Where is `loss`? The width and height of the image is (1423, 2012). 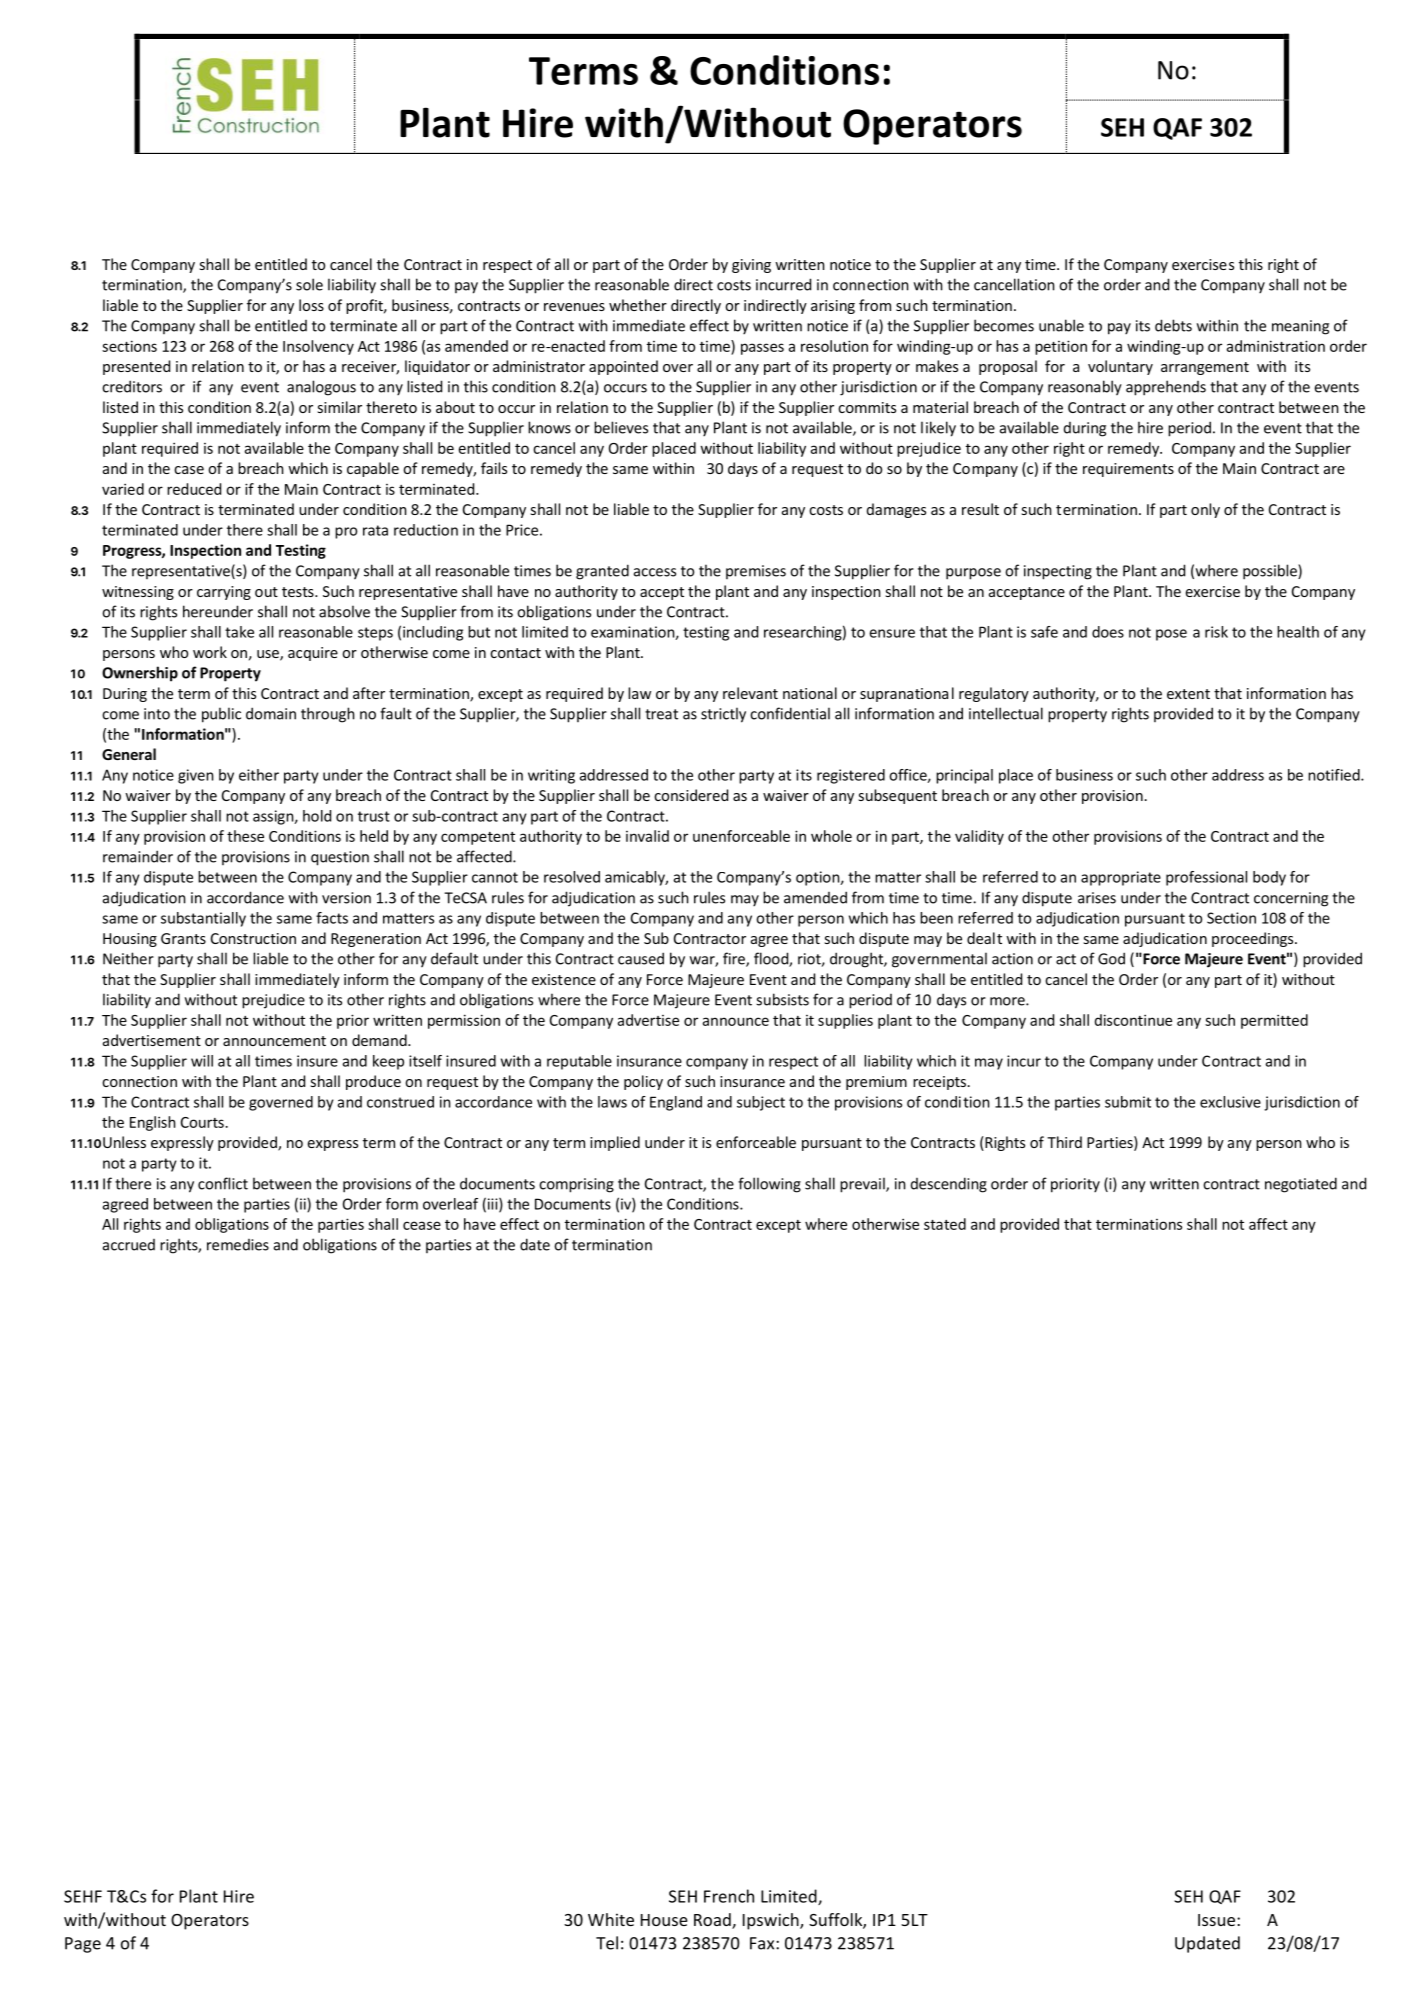 loss is located at coordinates (311, 305).
